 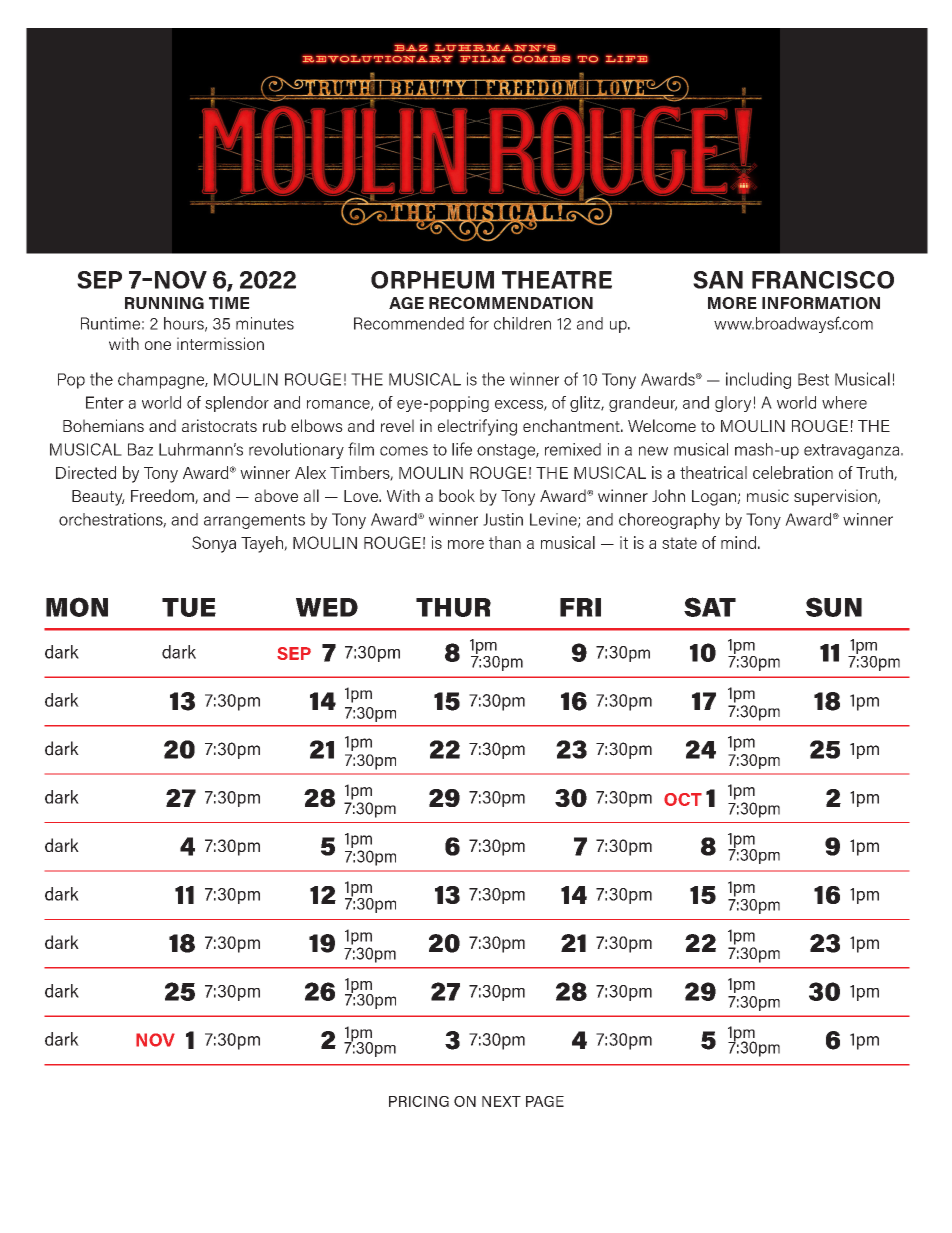 I want to click on SUN, so click(x=834, y=607).
